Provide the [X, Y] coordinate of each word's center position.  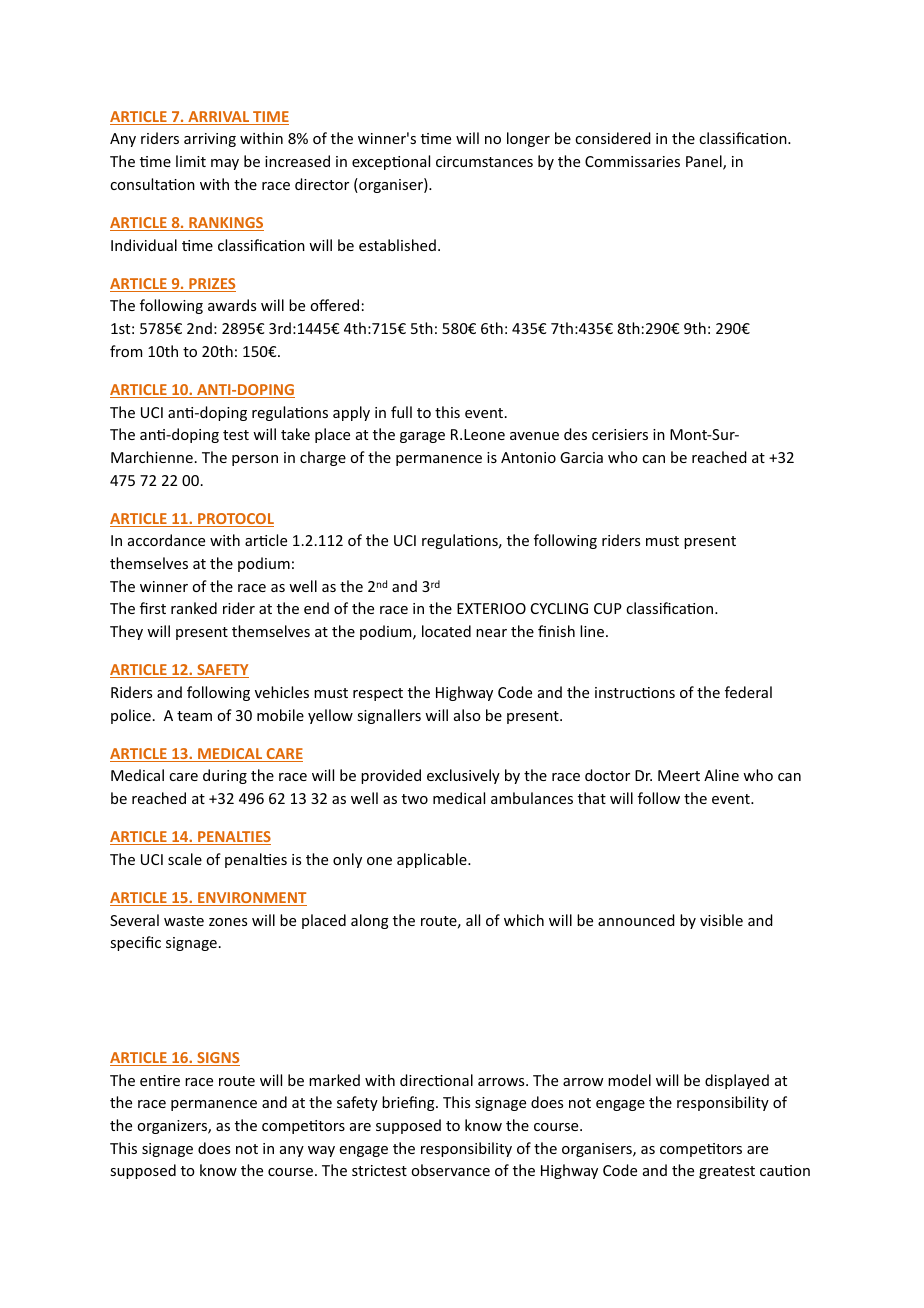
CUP [608, 608]
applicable [433, 860]
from [126, 351]
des [575, 434]
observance [450, 1170]
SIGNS [217, 1059]
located [446, 631]
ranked [194, 608]
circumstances [484, 161]
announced [636, 920]
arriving [210, 140]
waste [184, 921]
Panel [705, 162]
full [401, 412]
